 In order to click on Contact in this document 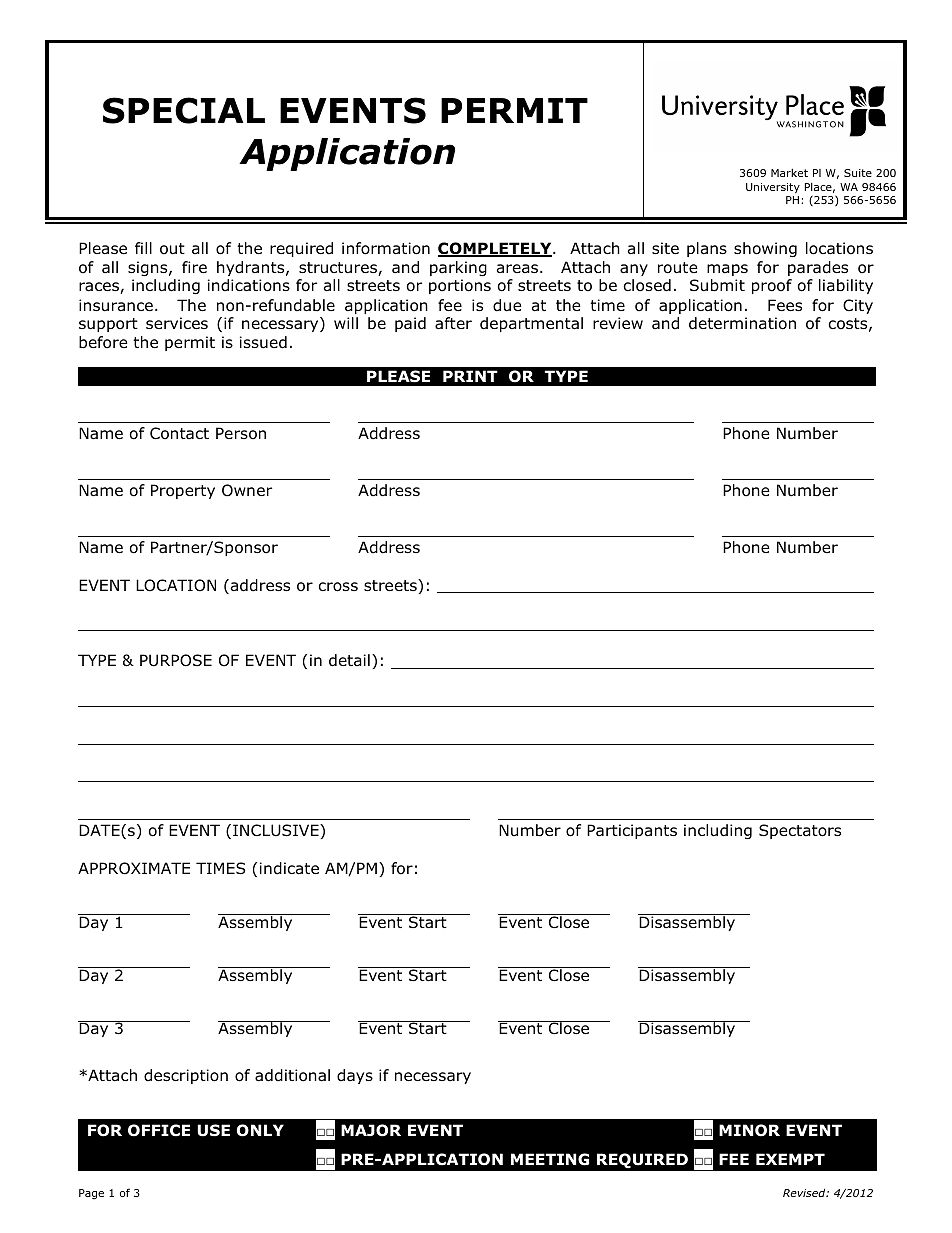, I will do `click(179, 433)`.
